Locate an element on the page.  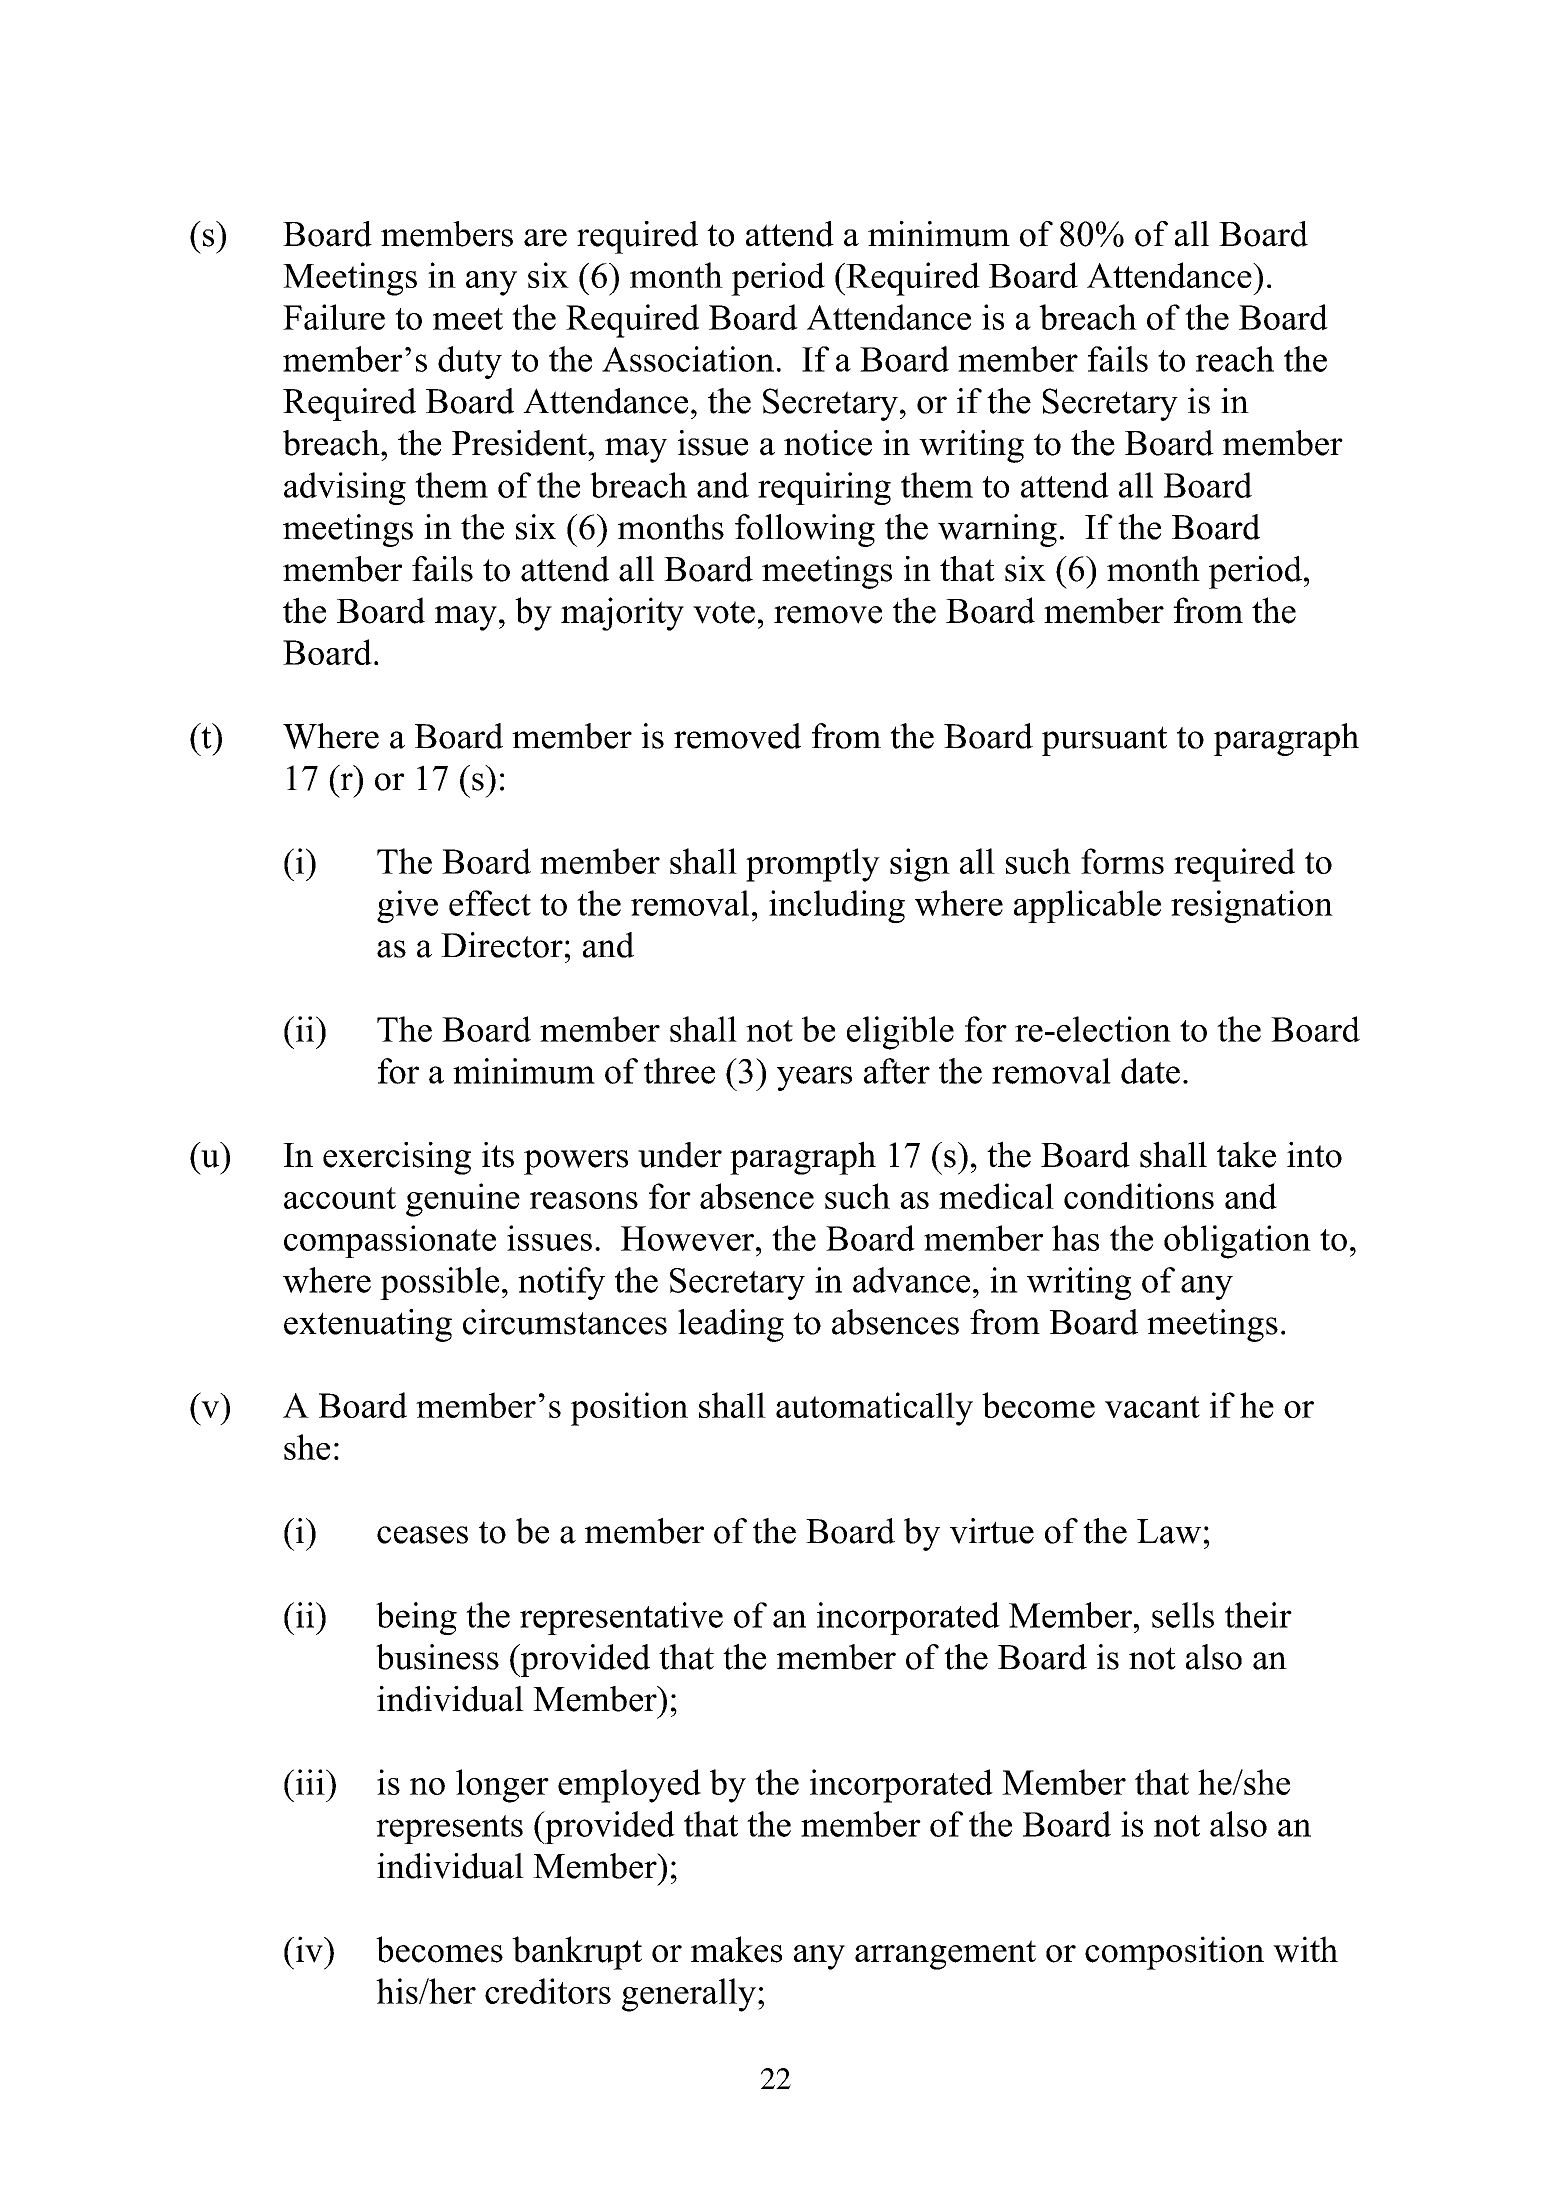
ceases is located at coordinates (422, 1535).
